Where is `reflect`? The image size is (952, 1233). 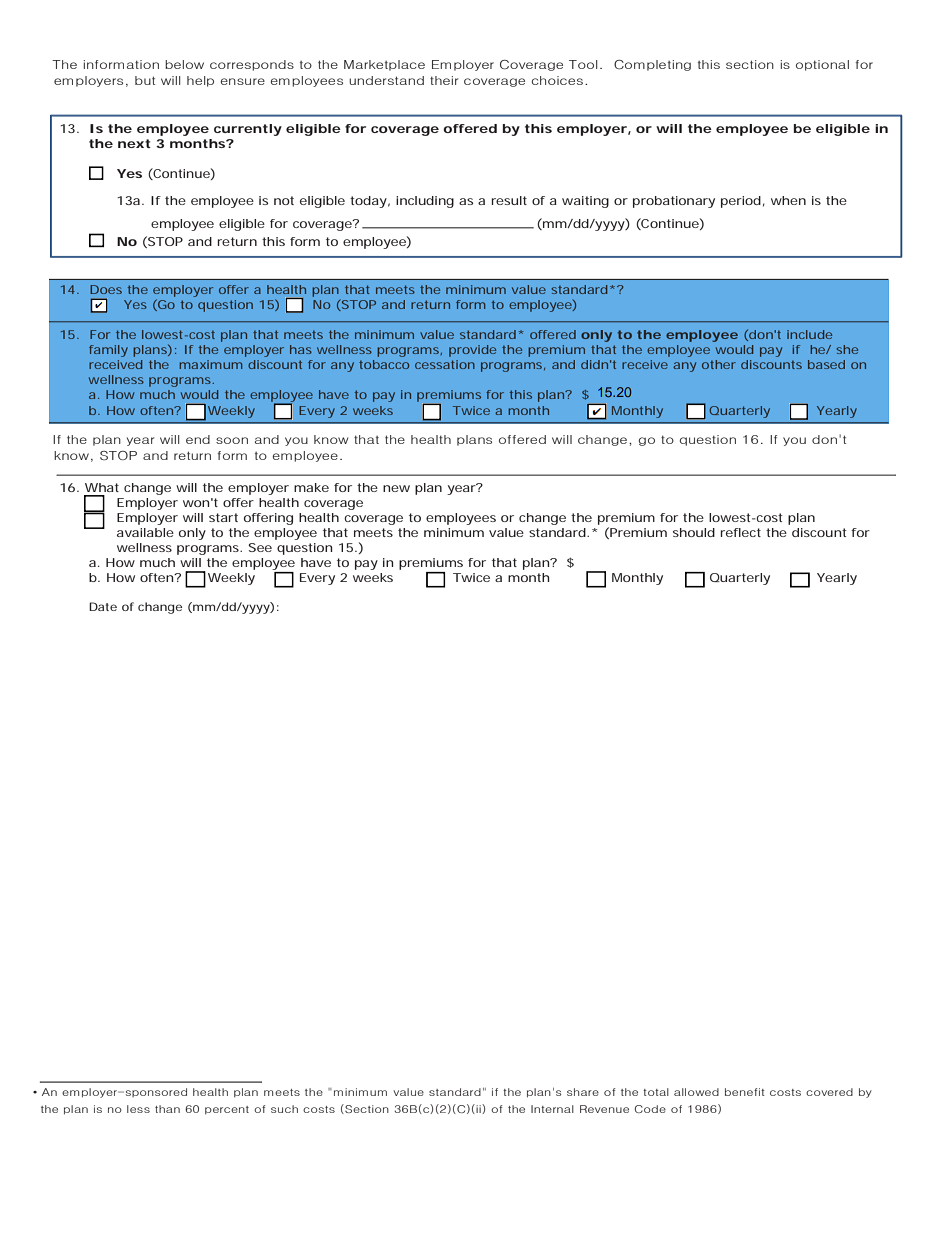
reflect is located at coordinates (740, 532).
